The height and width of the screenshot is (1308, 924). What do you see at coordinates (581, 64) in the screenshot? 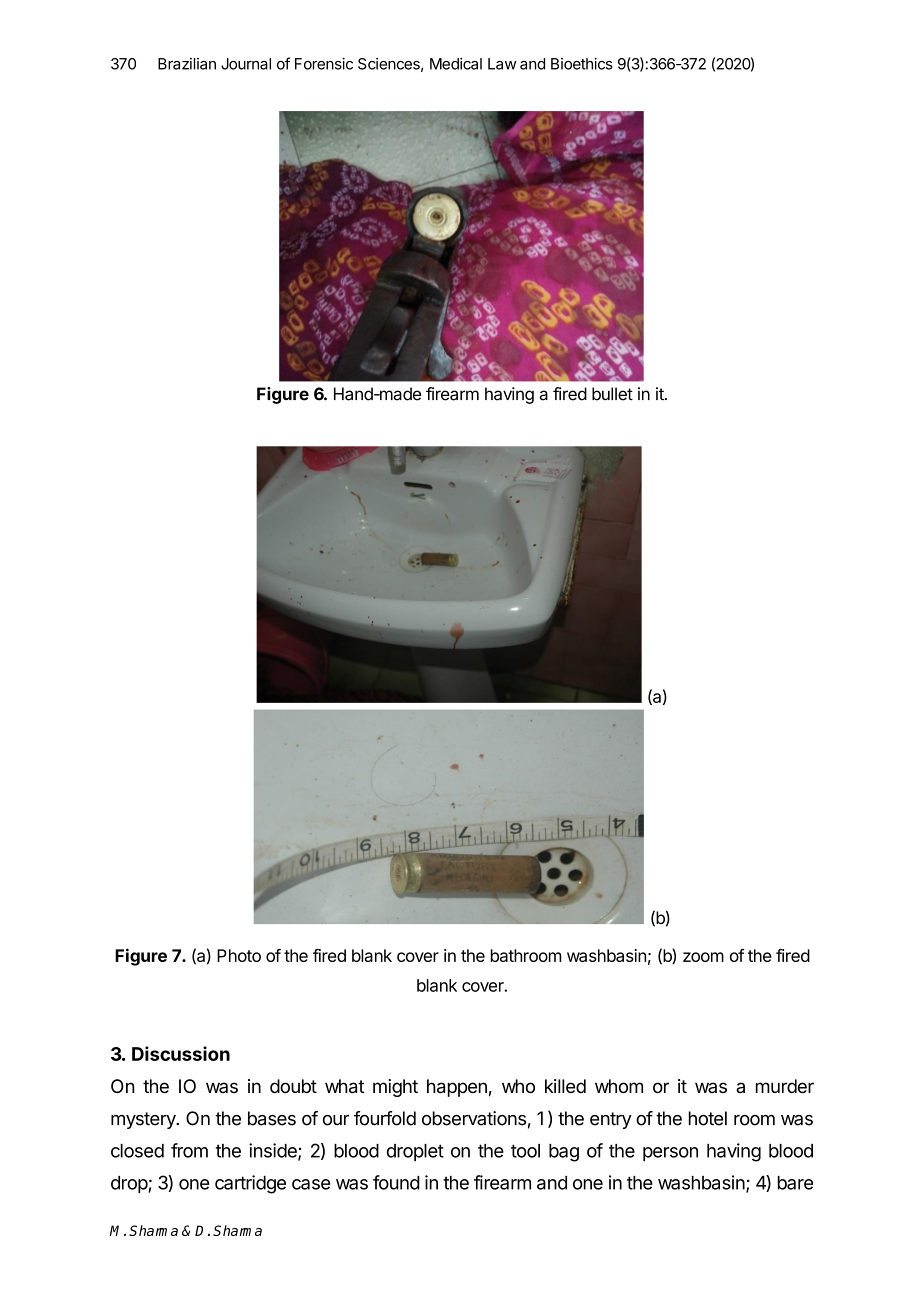
I see `Bioethics` at bounding box center [581, 64].
